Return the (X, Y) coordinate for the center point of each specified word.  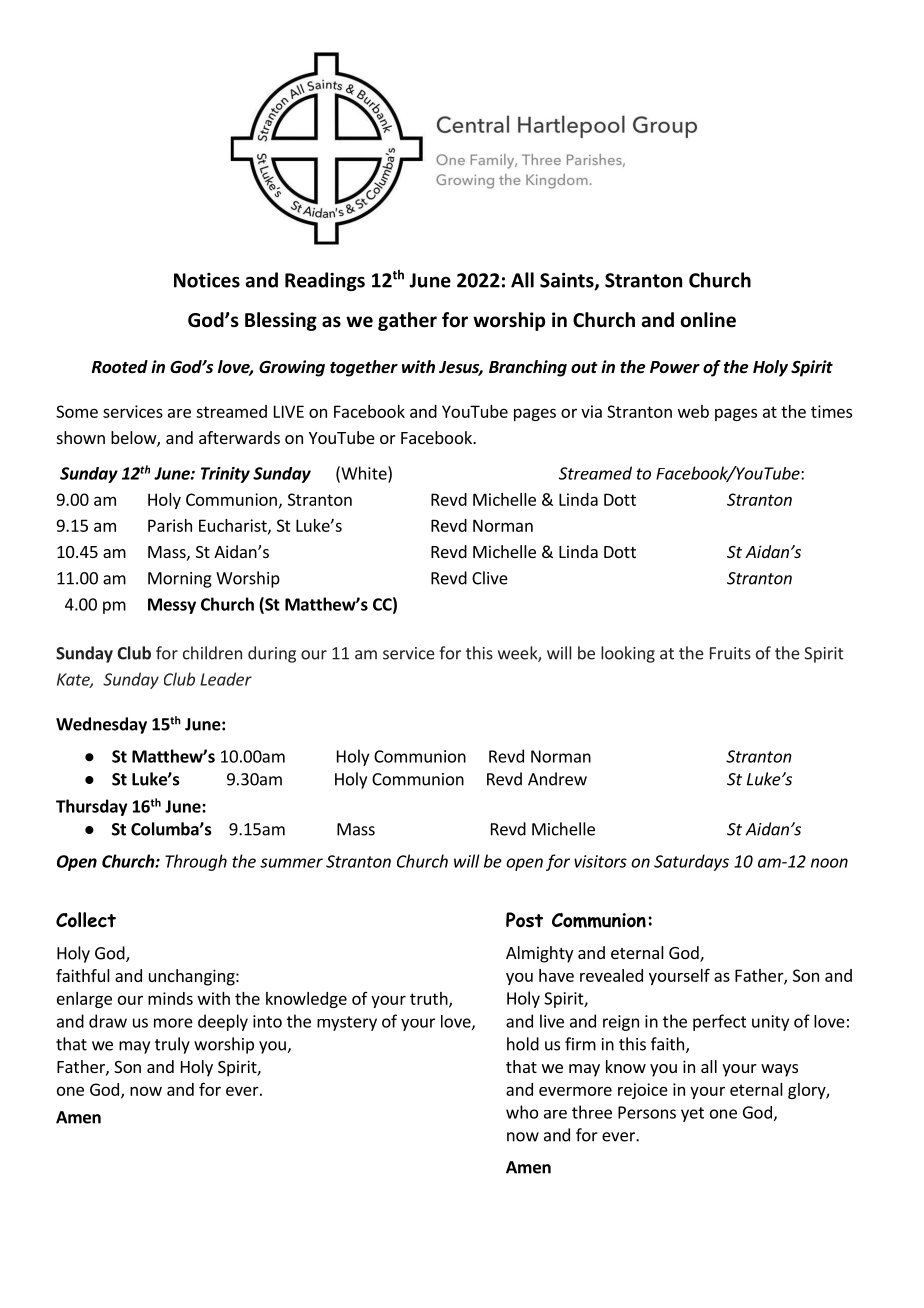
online (708, 320)
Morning (180, 580)
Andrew (557, 779)
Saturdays (691, 862)
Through (196, 862)
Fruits (730, 653)
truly (172, 1045)
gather (407, 321)
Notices (207, 280)
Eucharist (234, 526)
